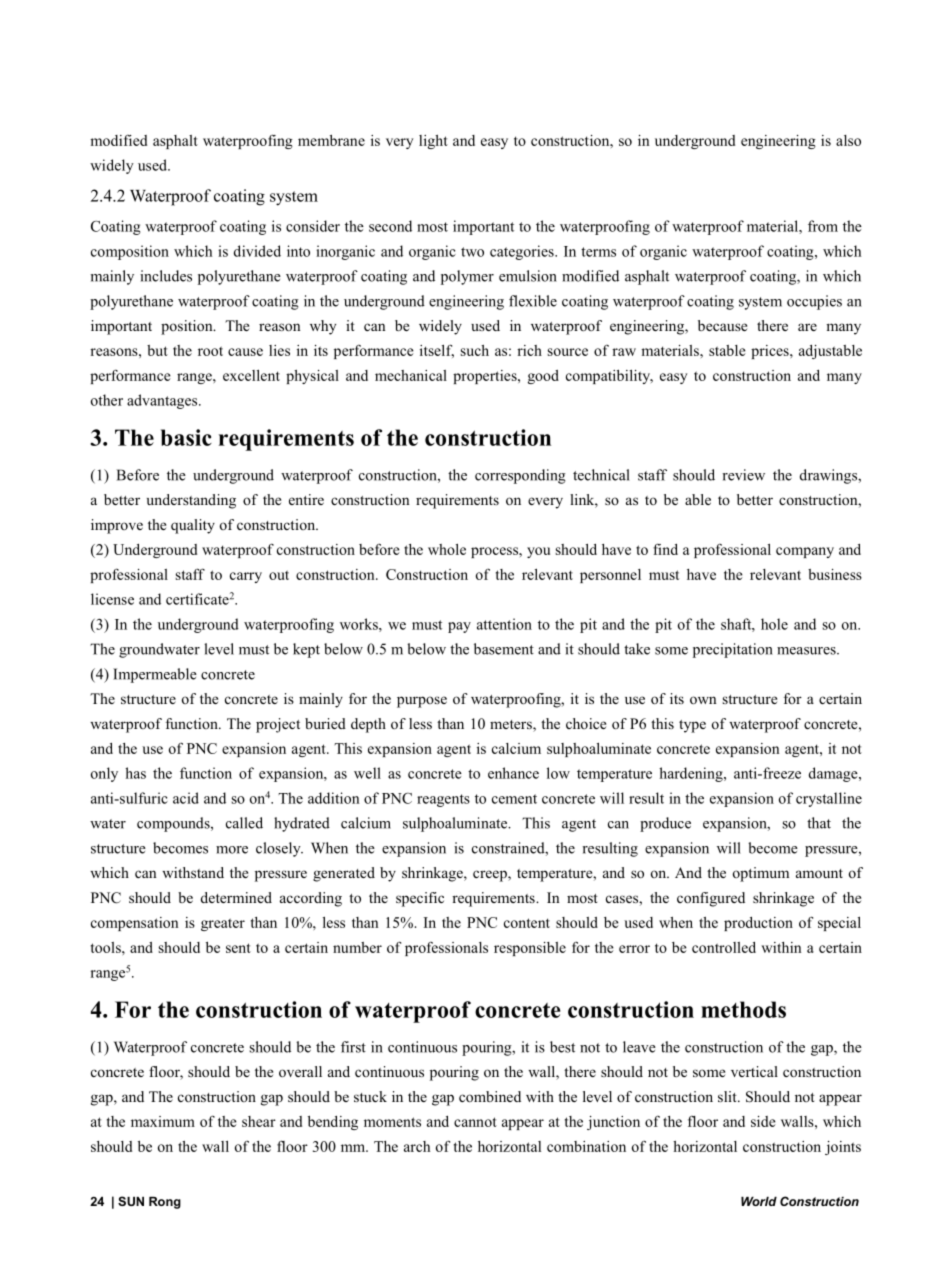  I want to click on arch, so click(417, 1146).
